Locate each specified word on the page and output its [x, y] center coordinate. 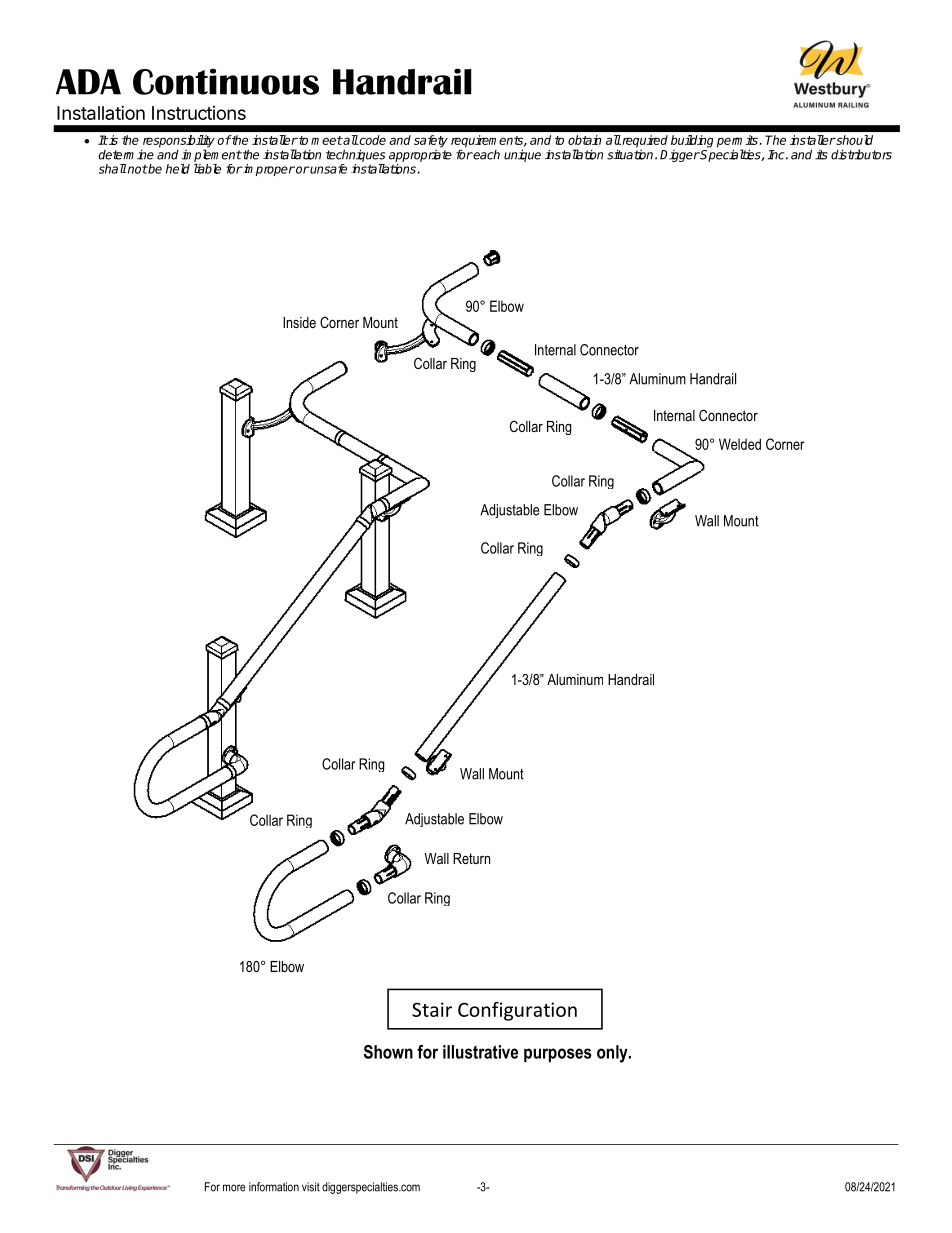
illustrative [480, 1052]
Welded [740, 444]
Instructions [199, 113]
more [234, 1188]
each [486, 155]
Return [471, 858]
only [613, 1054]
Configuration [517, 1011]
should [854, 140]
